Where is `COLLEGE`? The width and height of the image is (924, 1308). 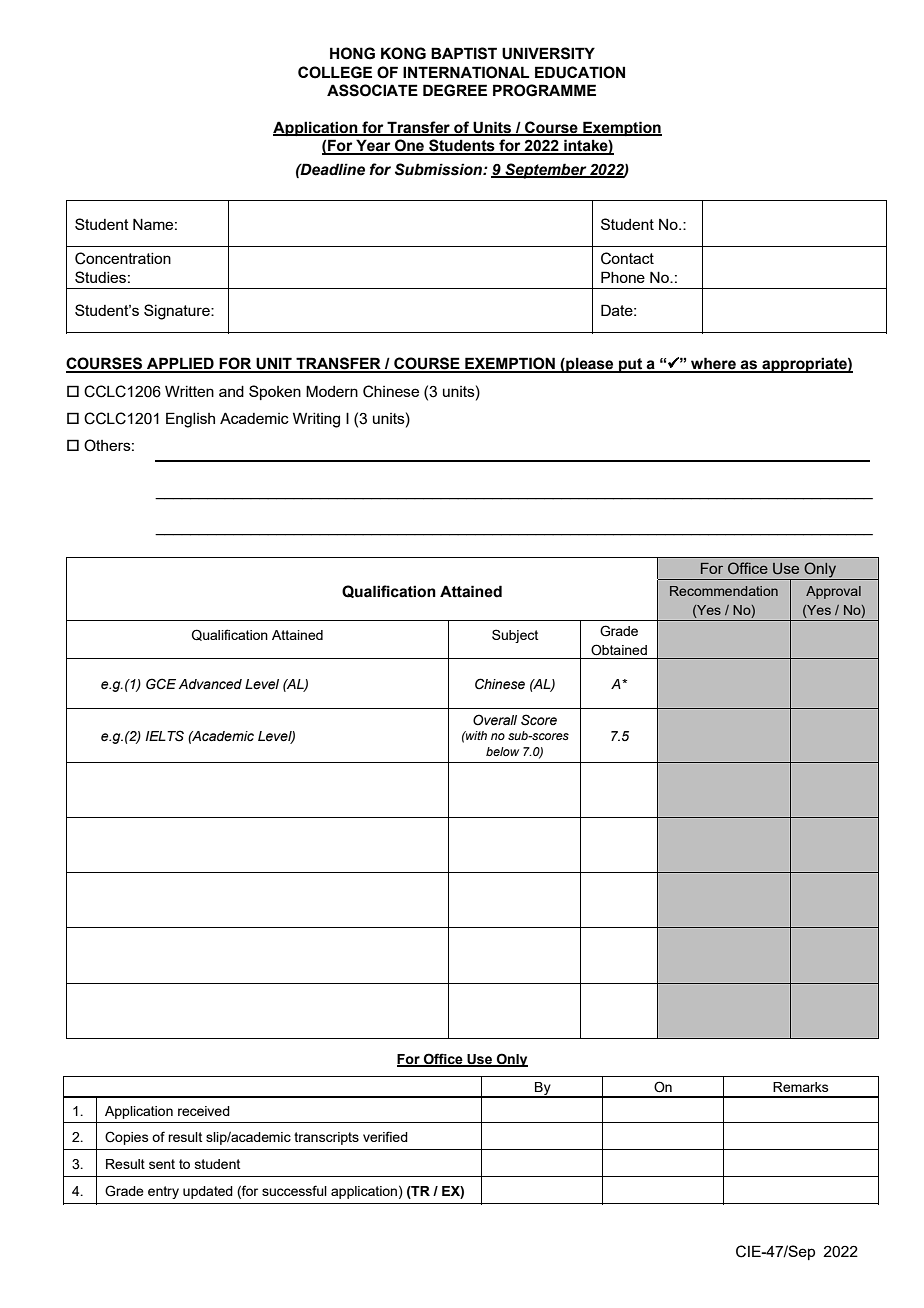 COLLEGE is located at coordinates (335, 72).
